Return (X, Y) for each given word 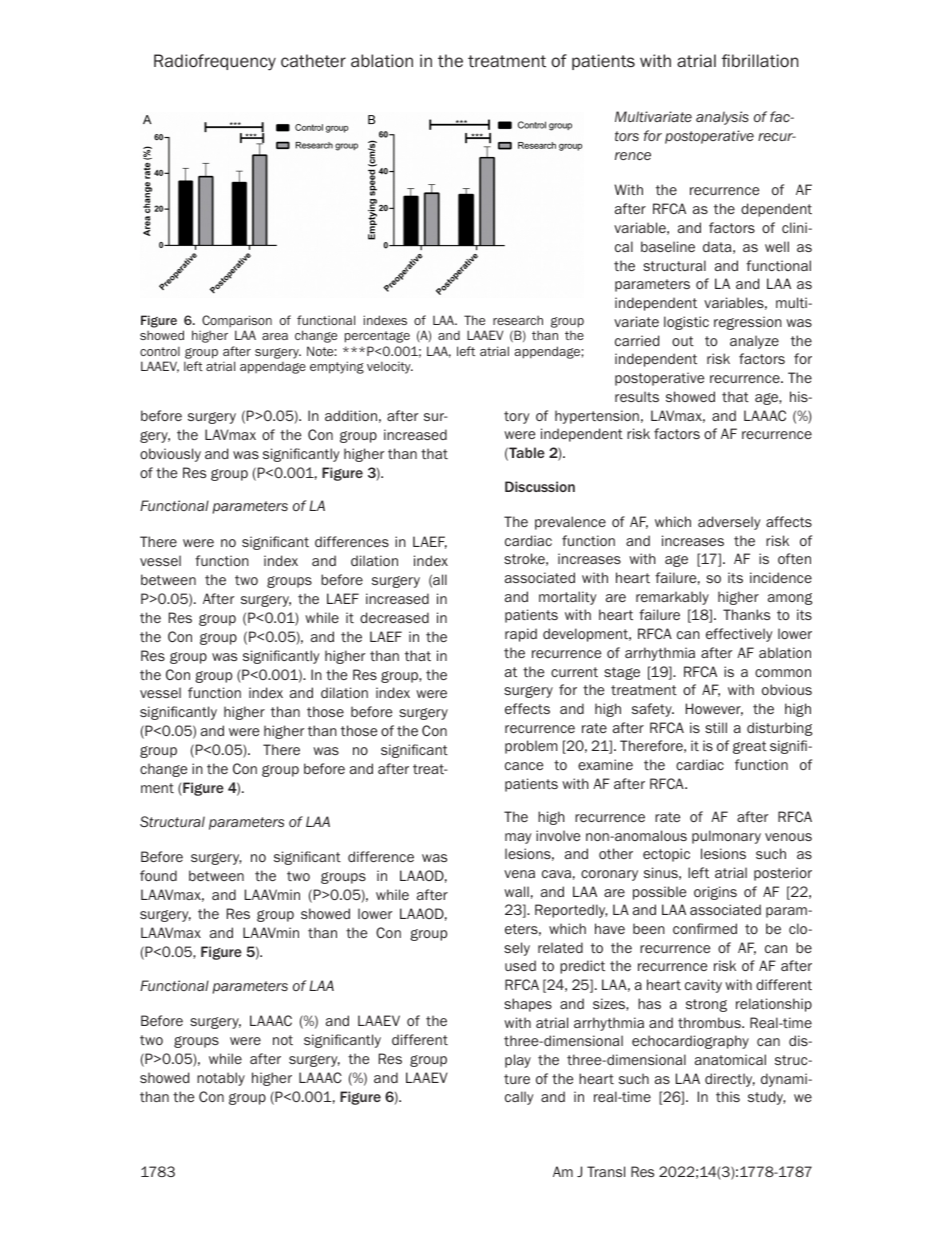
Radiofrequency (215, 62)
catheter (313, 61)
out (683, 341)
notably (221, 1079)
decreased (394, 617)
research (518, 320)
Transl (606, 1171)
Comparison (237, 321)
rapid (521, 635)
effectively (739, 635)
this (728, 1096)
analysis (722, 118)
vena (519, 874)
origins (715, 893)
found (158, 875)
